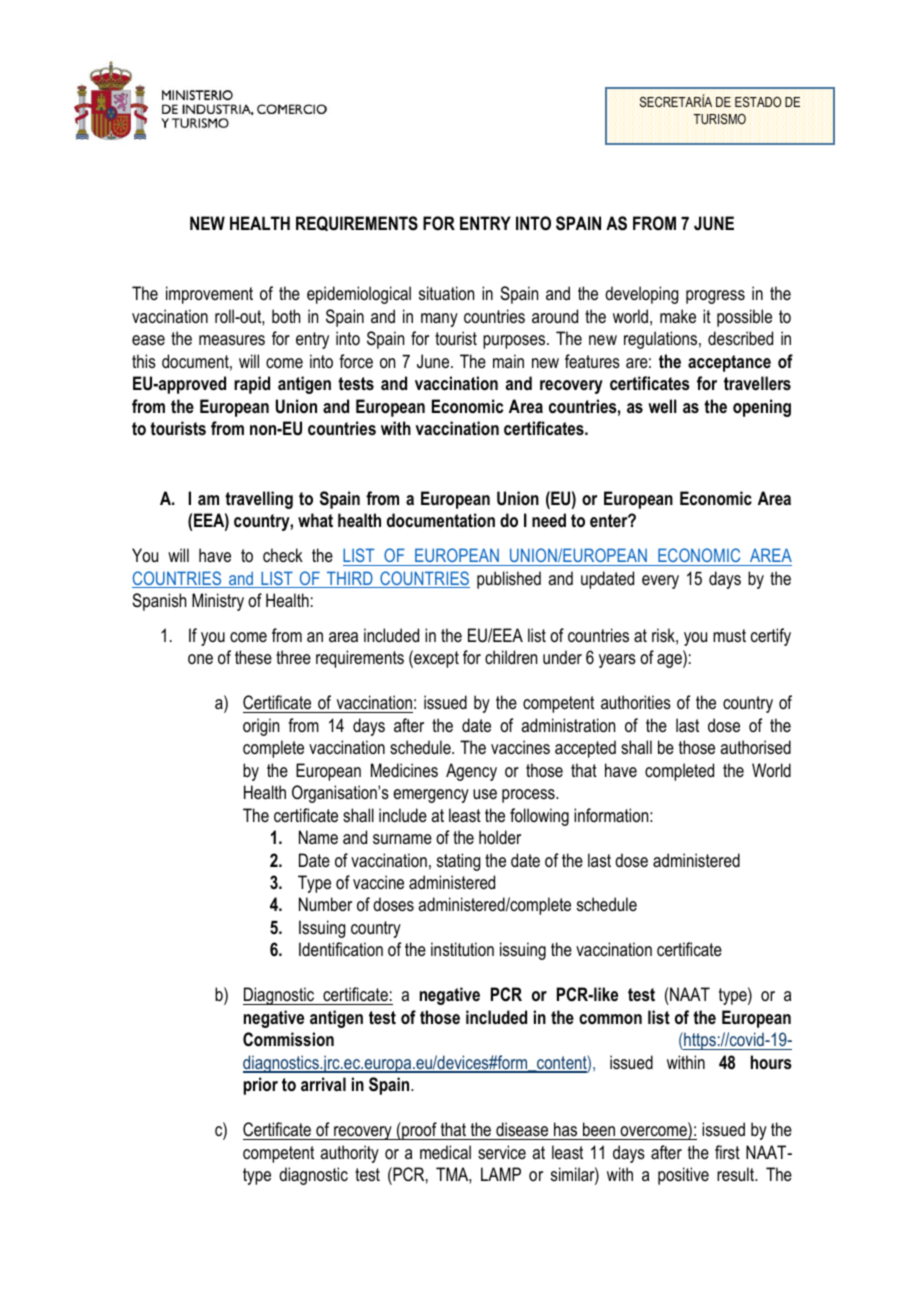 The height and width of the screenshot is (1308, 924). Describe the element at coordinates (260, 1086) in the screenshot. I see `prior` at that location.
